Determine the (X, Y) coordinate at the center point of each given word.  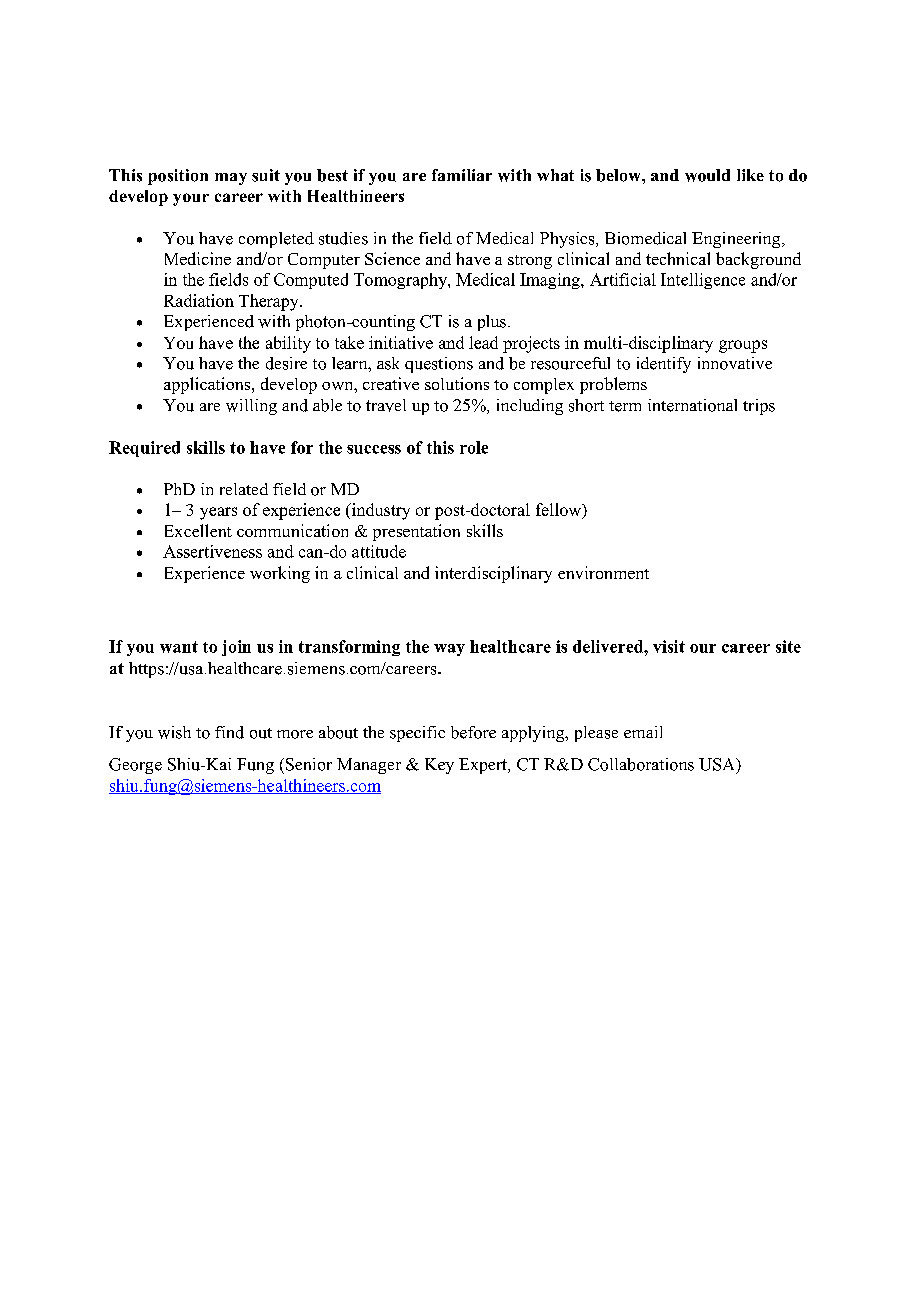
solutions (457, 383)
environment (603, 572)
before (473, 732)
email (643, 732)
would (707, 175)
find (229, 732)
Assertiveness (212, 551)
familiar (462, 175)
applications (208, 385)
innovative (735, 363)
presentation (416, 532)
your (191, 199)
